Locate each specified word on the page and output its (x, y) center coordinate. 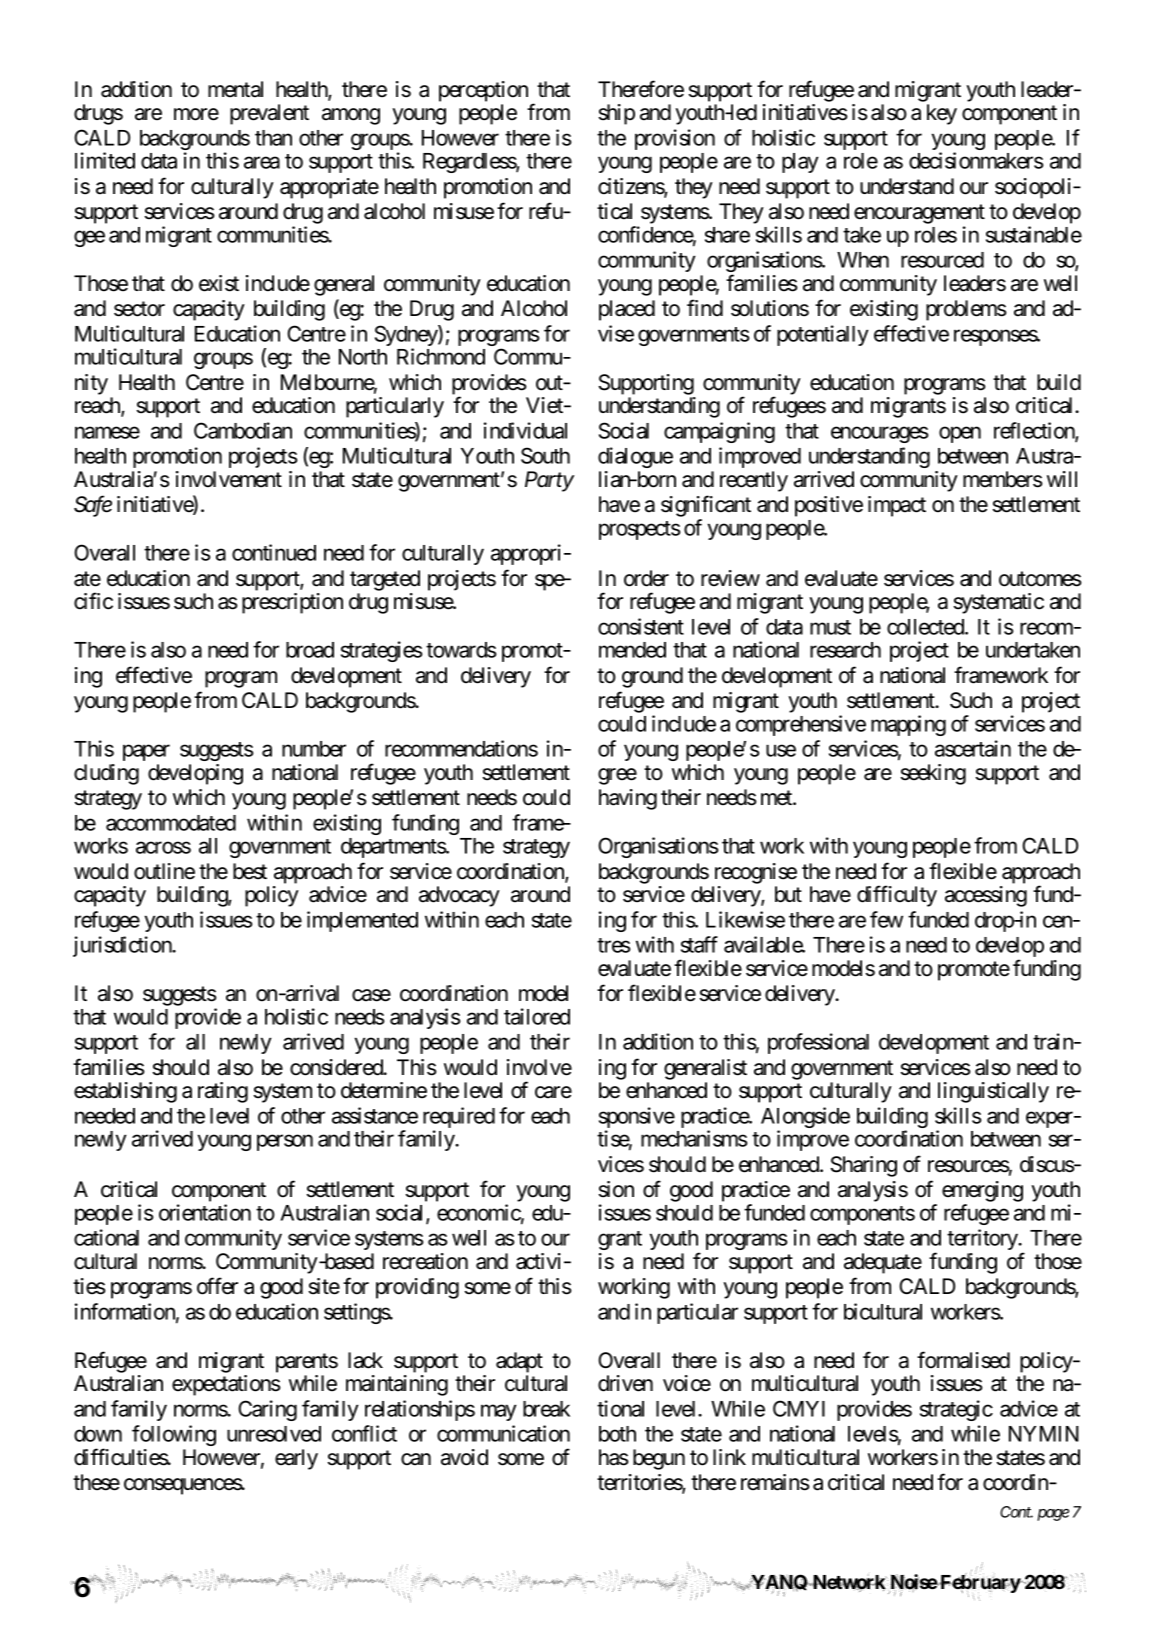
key (942, 114)
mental (235, 89)
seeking (933, 774)
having (628, 799)
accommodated (171, 823)
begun (659, 1459)
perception (483, 91)
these (96, 1482)
